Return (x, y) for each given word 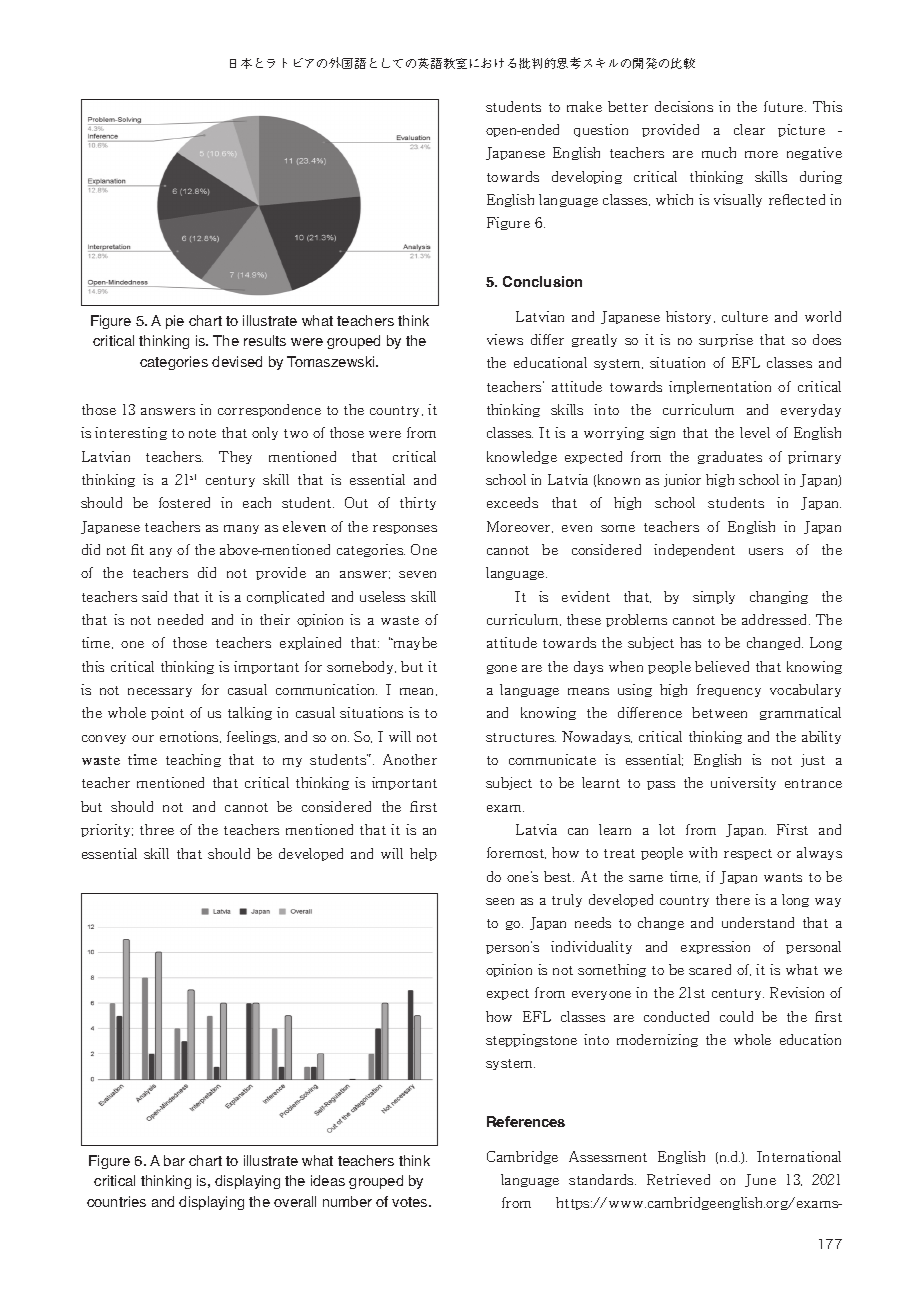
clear (749, 129)
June (760, 1180)
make (584, 106)
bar (174, 1160)
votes (411, 1202)
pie (175, 322)
